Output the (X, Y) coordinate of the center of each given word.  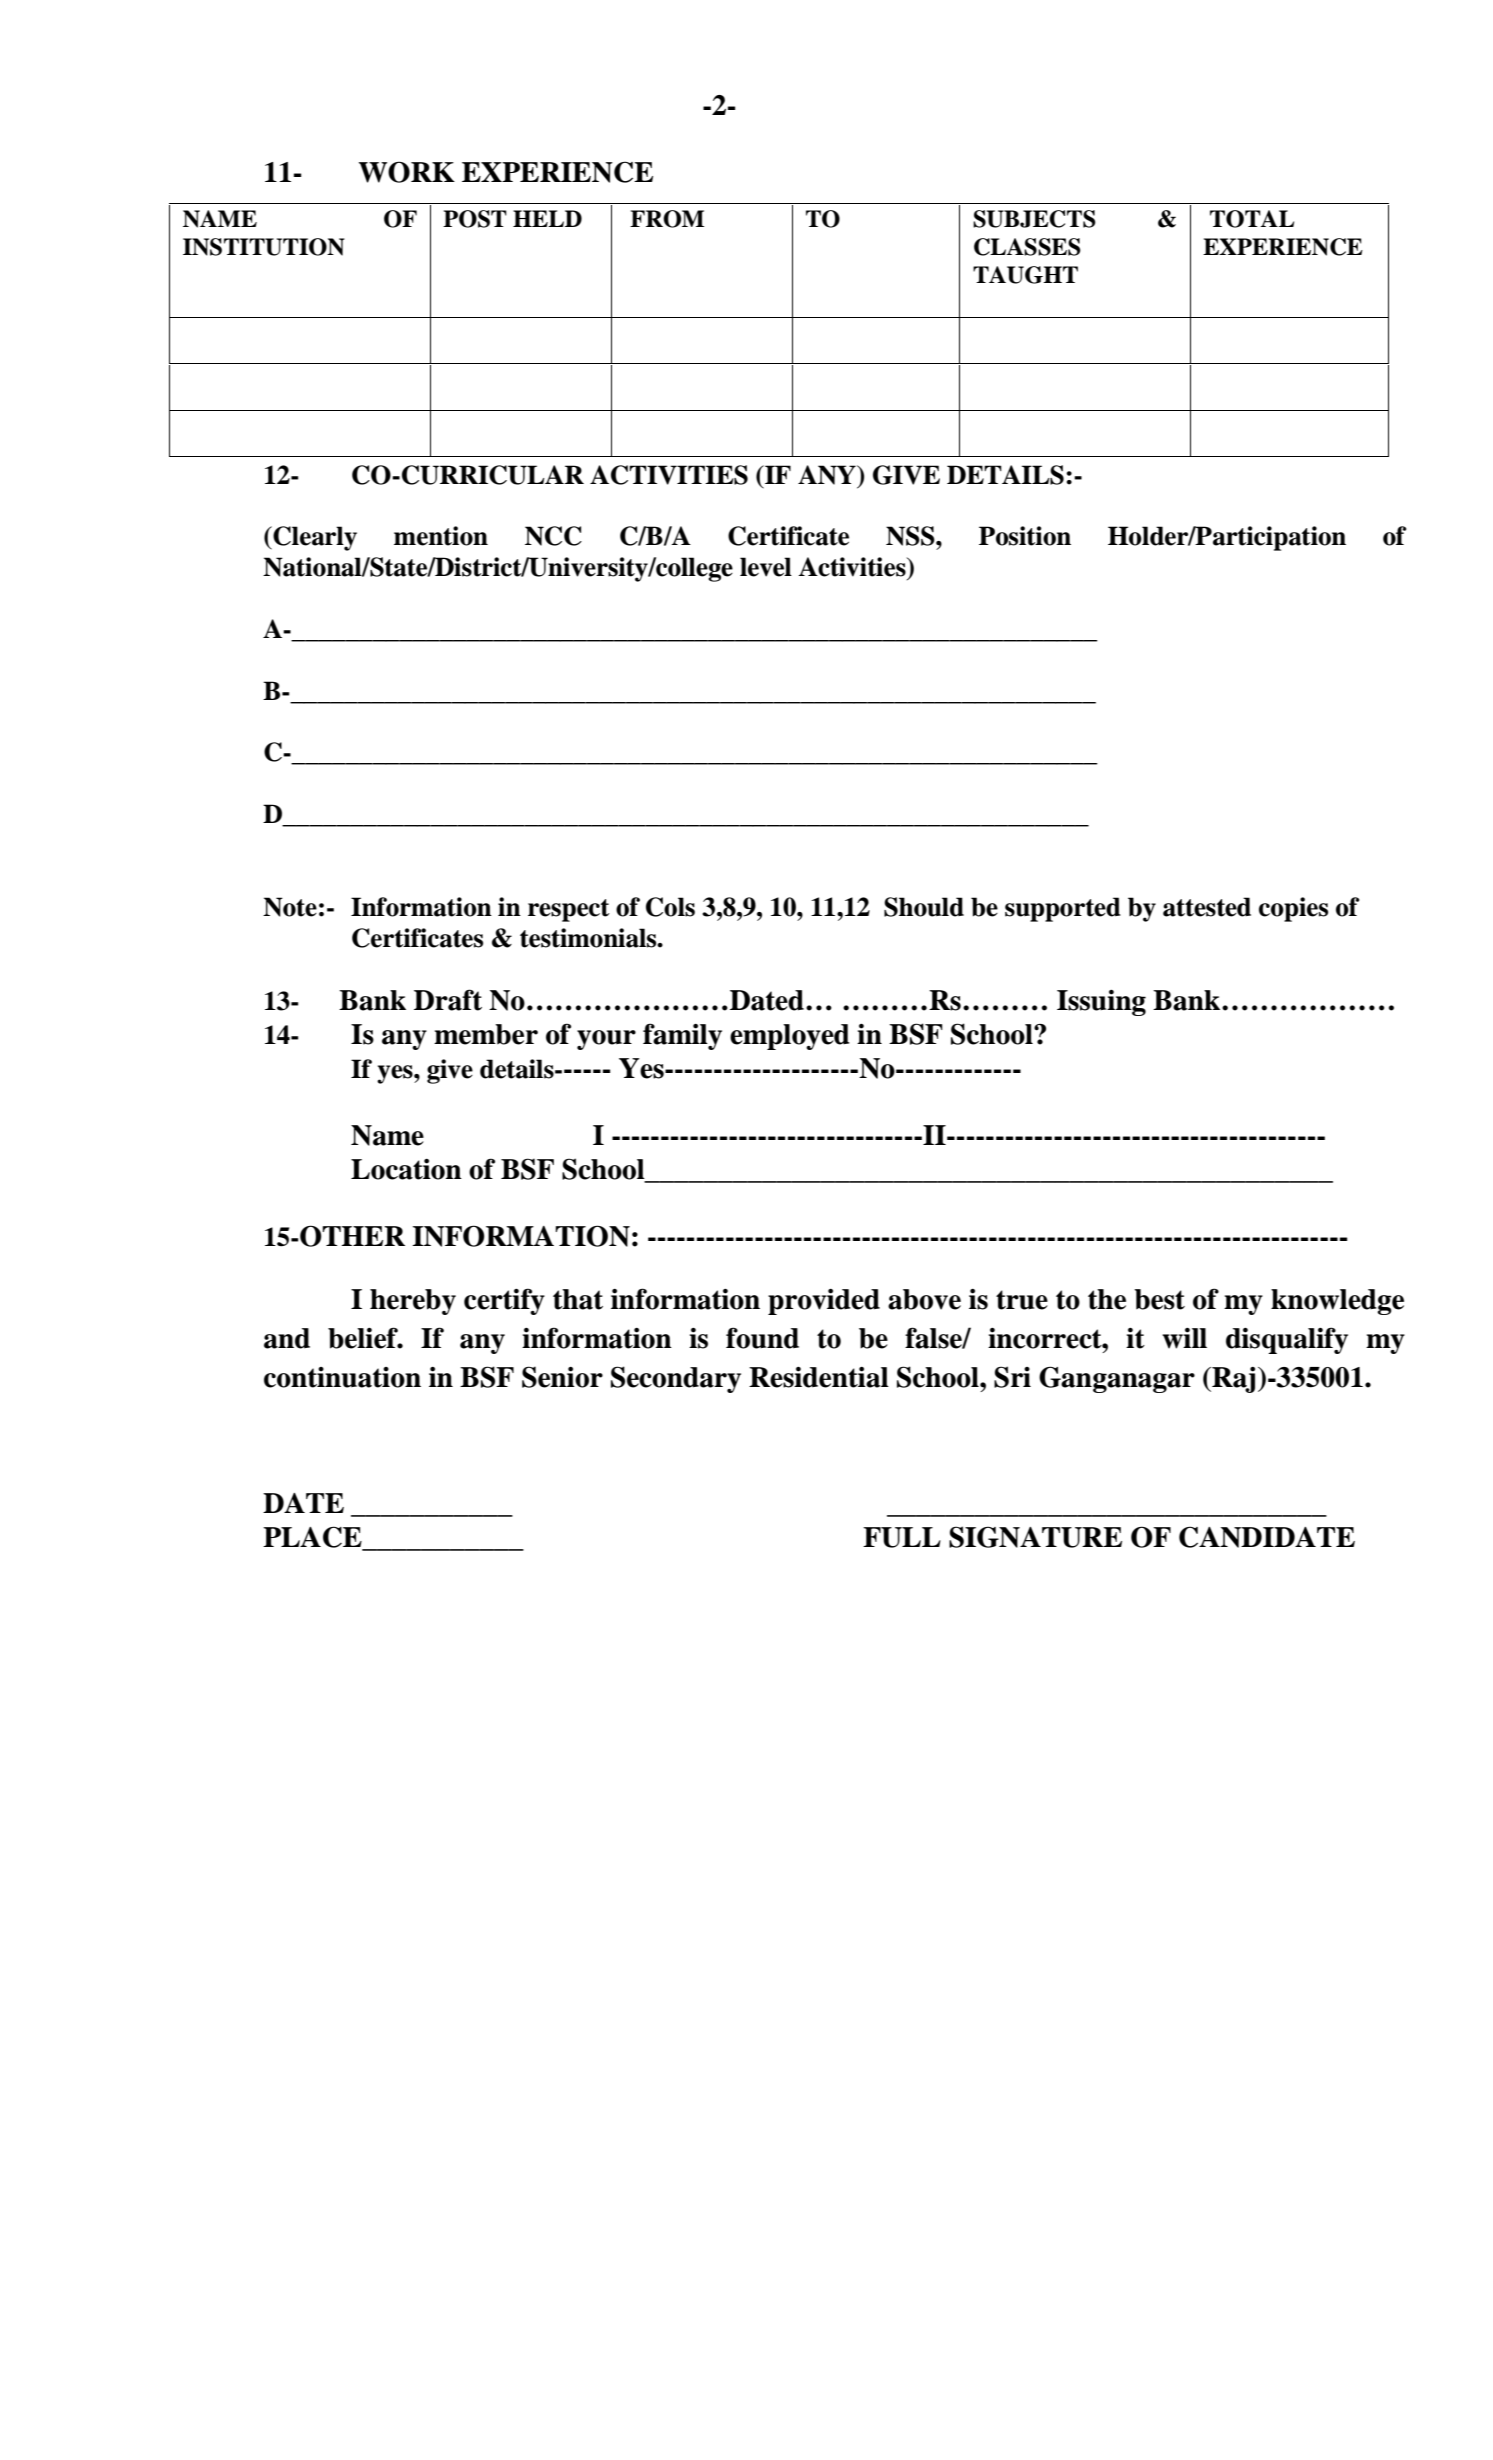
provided (824, 1302)
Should (924, 907)
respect (569, 910)
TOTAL (1252, 219)
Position (1025, 536)
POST (475, 219)
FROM (667, 219)
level (766, 567)
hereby (413, 1302)
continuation (342, 1377)
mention (441, 536)
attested (1207, 907)
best (1159, 1299)
